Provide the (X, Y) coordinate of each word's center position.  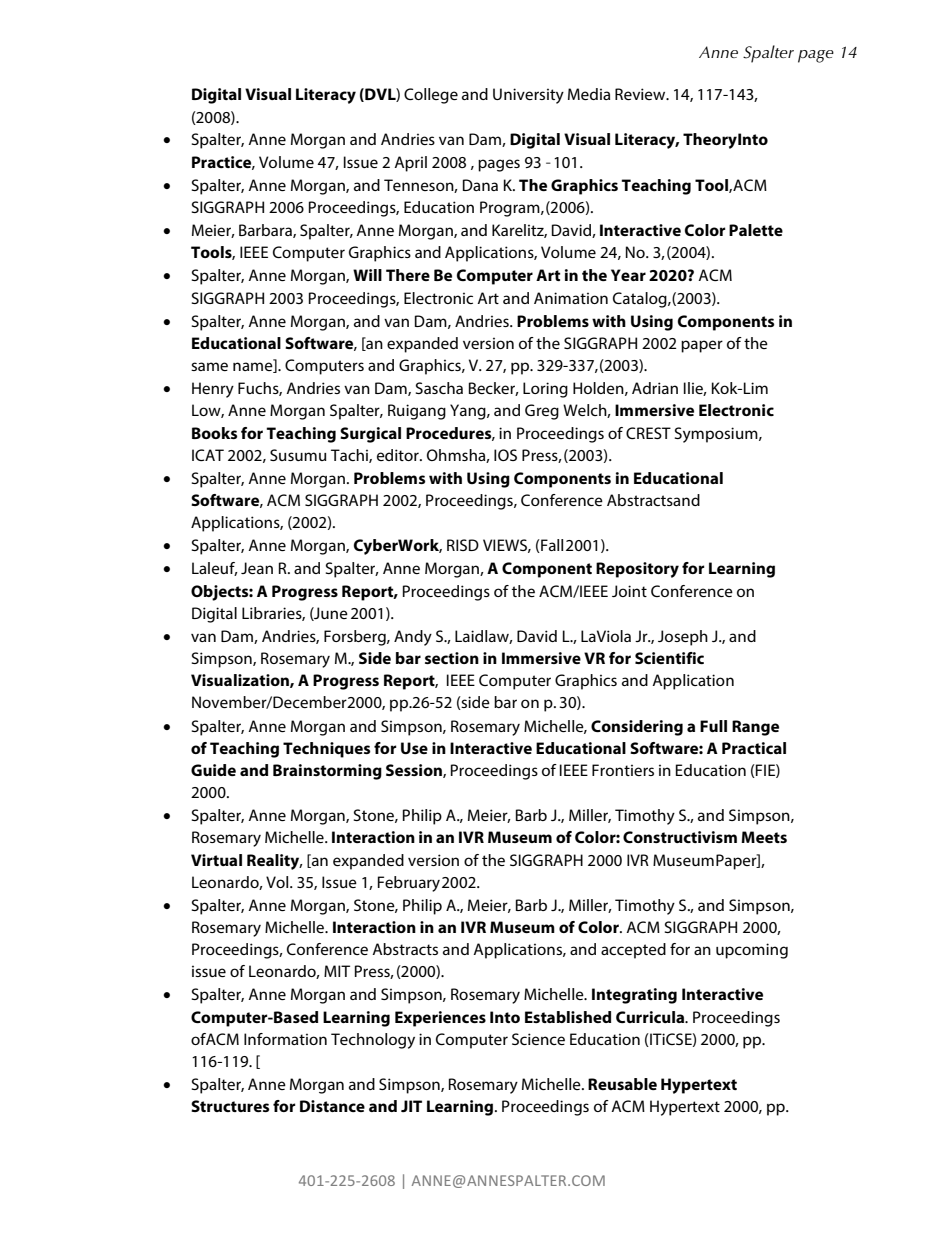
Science (538, 1039)
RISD (463, 545)
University (528, 96)
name (254, 366)
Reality (274, 862)
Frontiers (623, 770)
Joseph (683, 638)
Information (285, 1039)
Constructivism (680, 837)
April (410, 164)
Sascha (439, 388)
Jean (257, 568)
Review (641, 94)
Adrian (655, 388)
